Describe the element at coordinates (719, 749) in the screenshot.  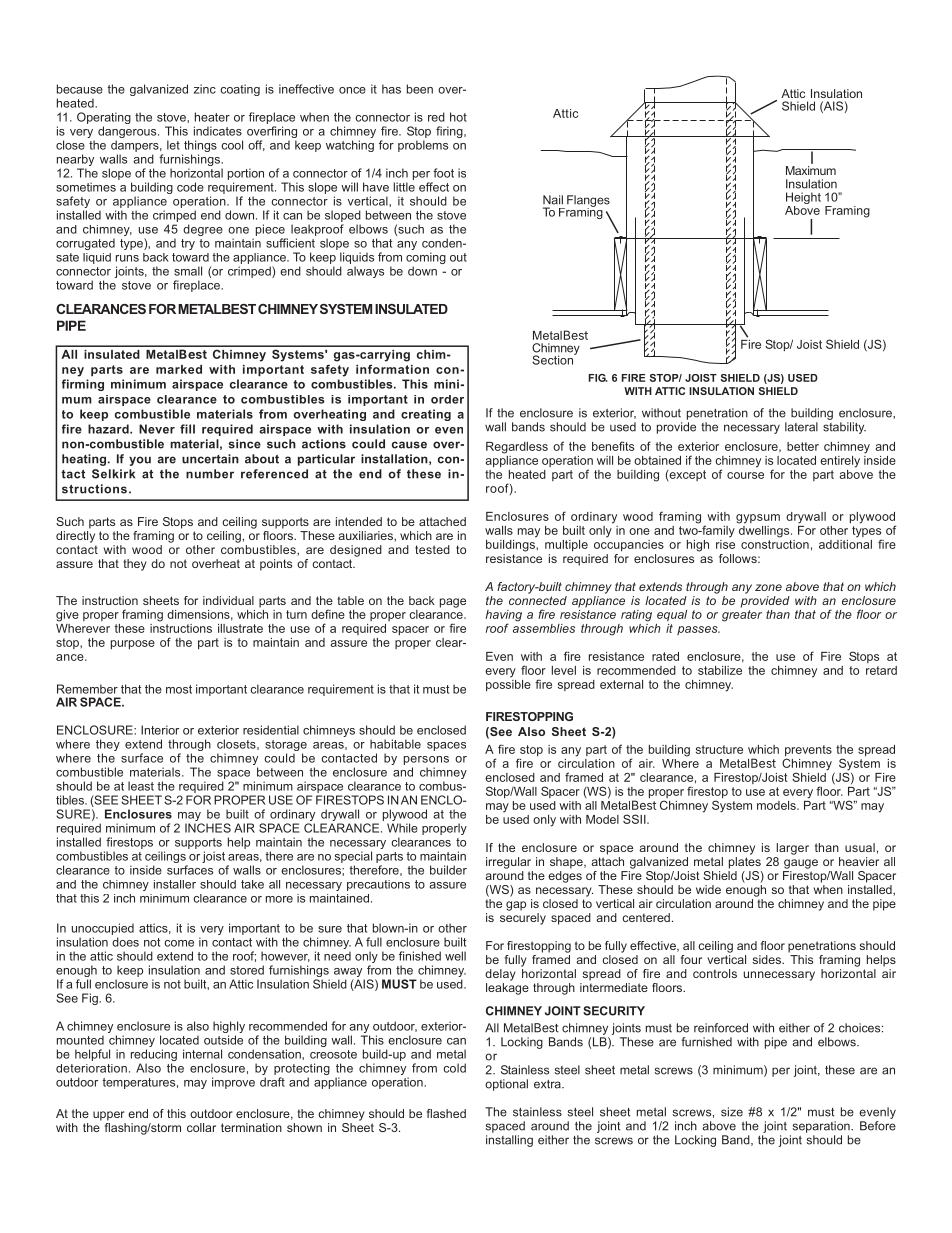
I see `structure` at that location.
